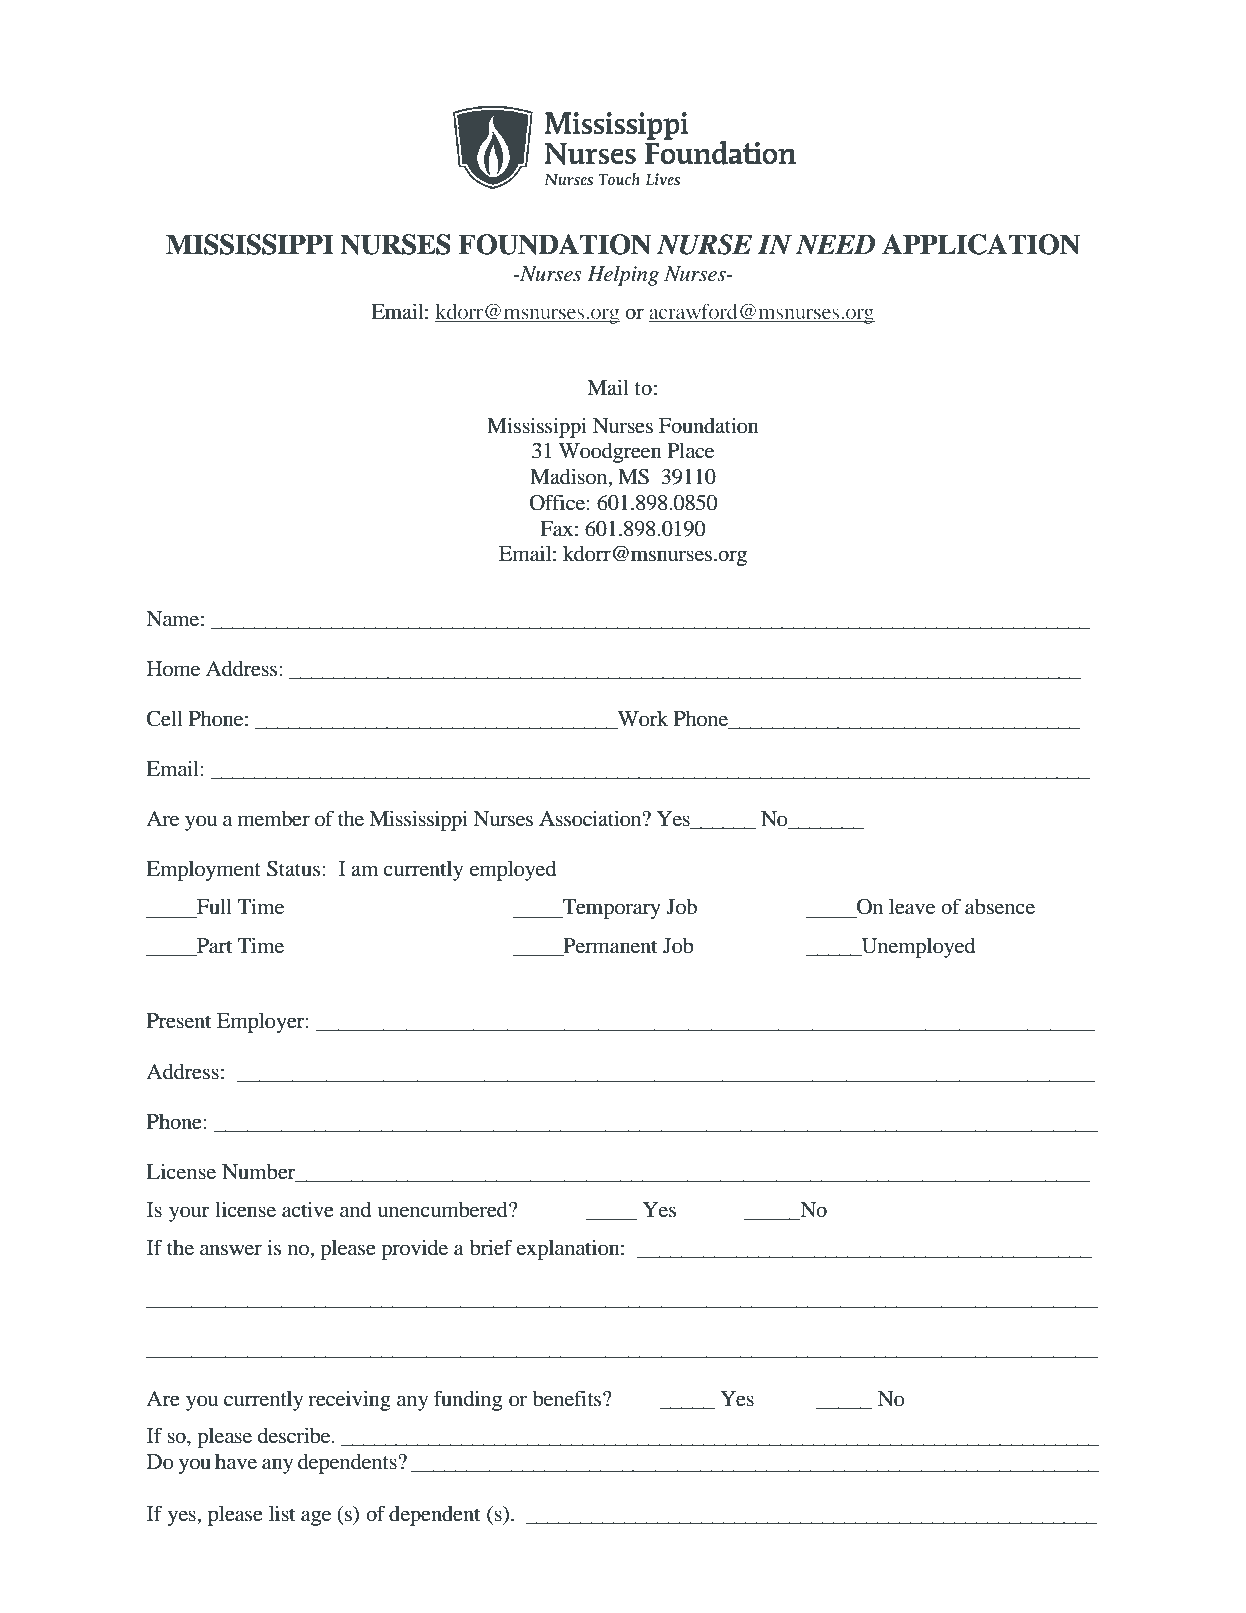 This image has height=1613, width=1246. Describe the element at coordinates (623, 276) in the image. I see `Helping` at that location.
